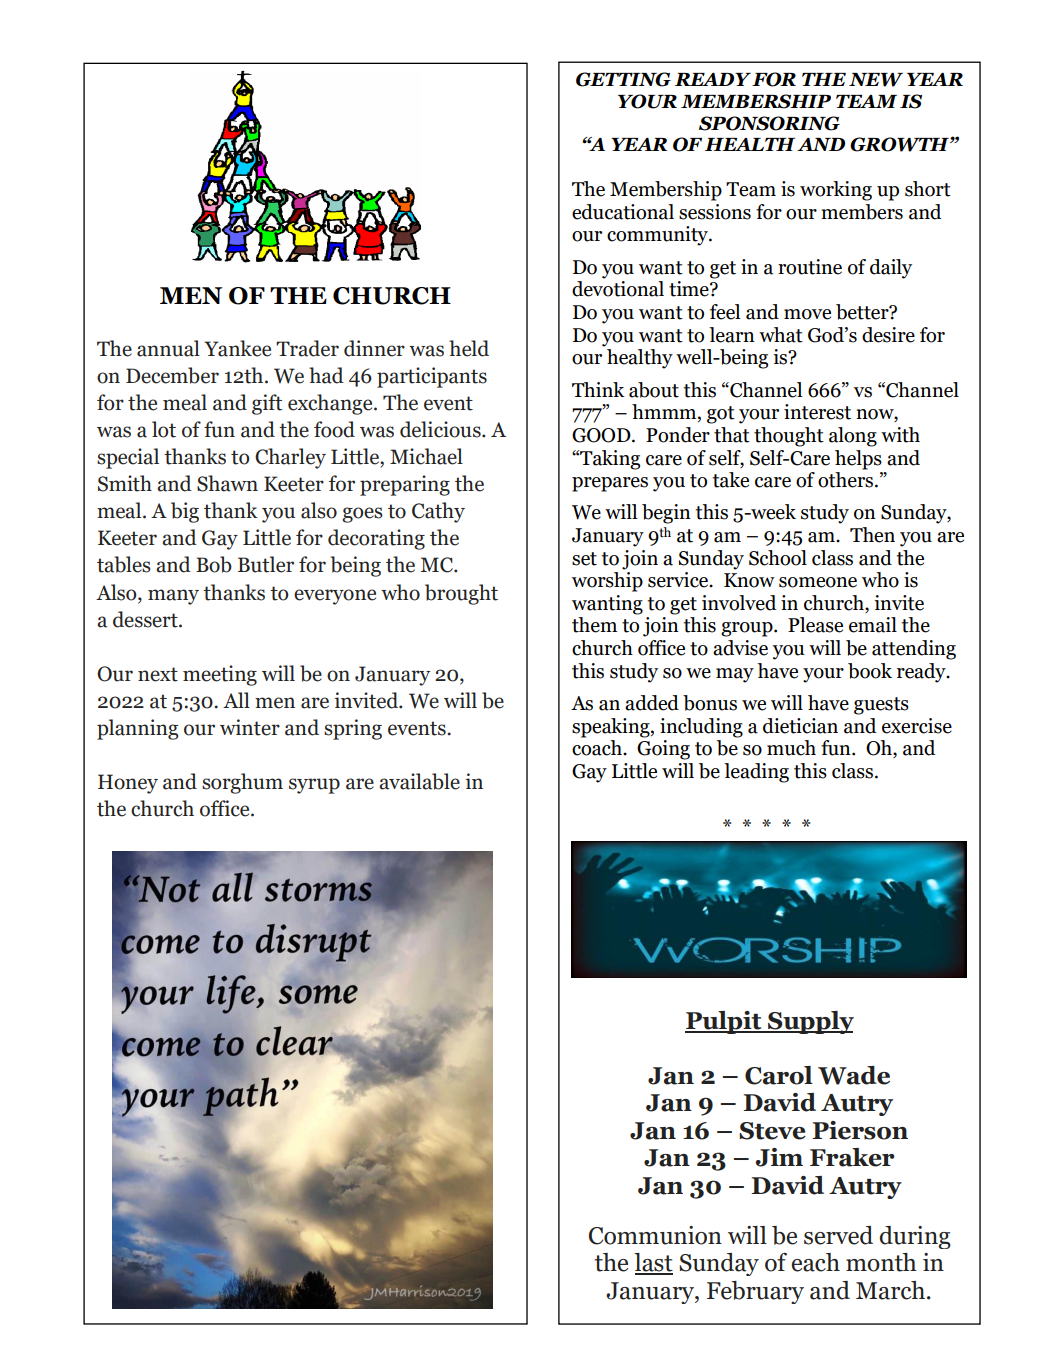  Describe the element at coordinates (756, 773) in the screenshot. I see `leading` at that location.
